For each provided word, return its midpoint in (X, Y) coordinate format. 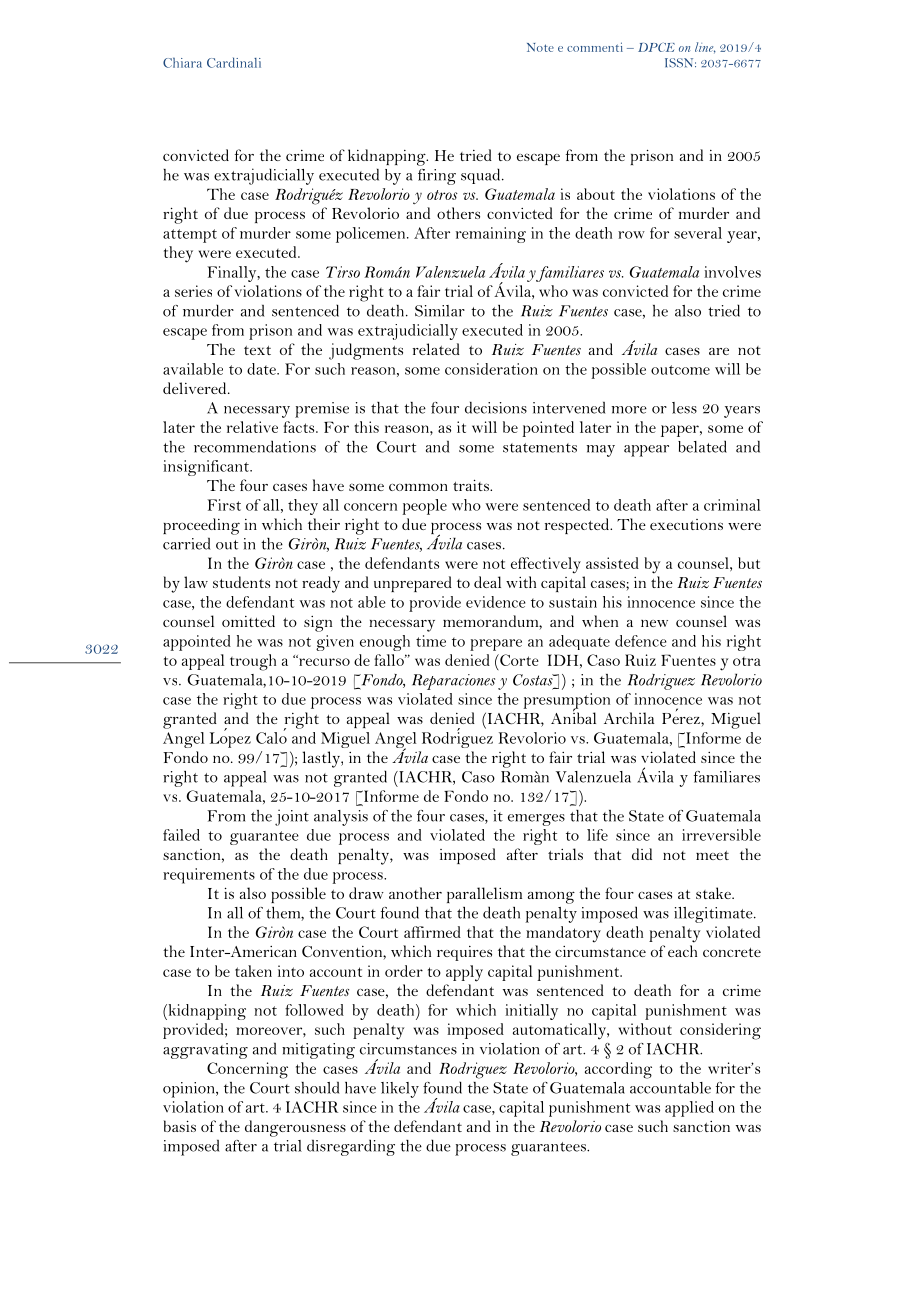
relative (252, 427)
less (684, 408)
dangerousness (295, 1128)
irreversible (721, 835)
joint (292, 817)
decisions (496, 407)
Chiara (182, 62)
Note (540, 47)
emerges (536, 820)
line (705, 48)
